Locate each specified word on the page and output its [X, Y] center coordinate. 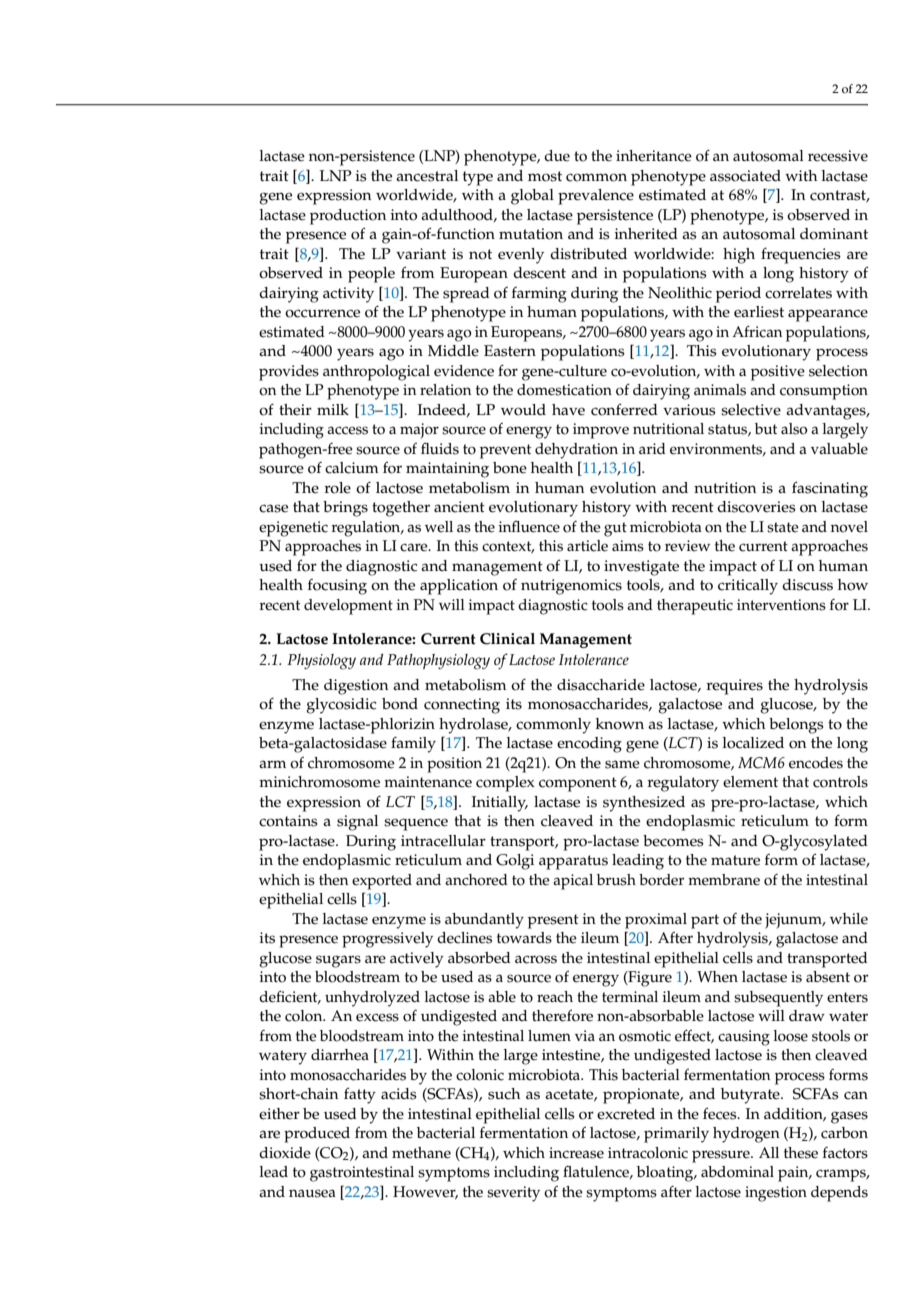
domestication [564, 390]
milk [333, 409]
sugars [338, 961]
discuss [807, 585]
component [578, 784]
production [348, 217]
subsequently [778, 999]
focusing [337, 587]
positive [778, 373]
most [545, 176]
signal [357, 823]
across [536, 959]
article [587, 546]
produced [317, 1135]
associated [745, 176]
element [750, 782]
